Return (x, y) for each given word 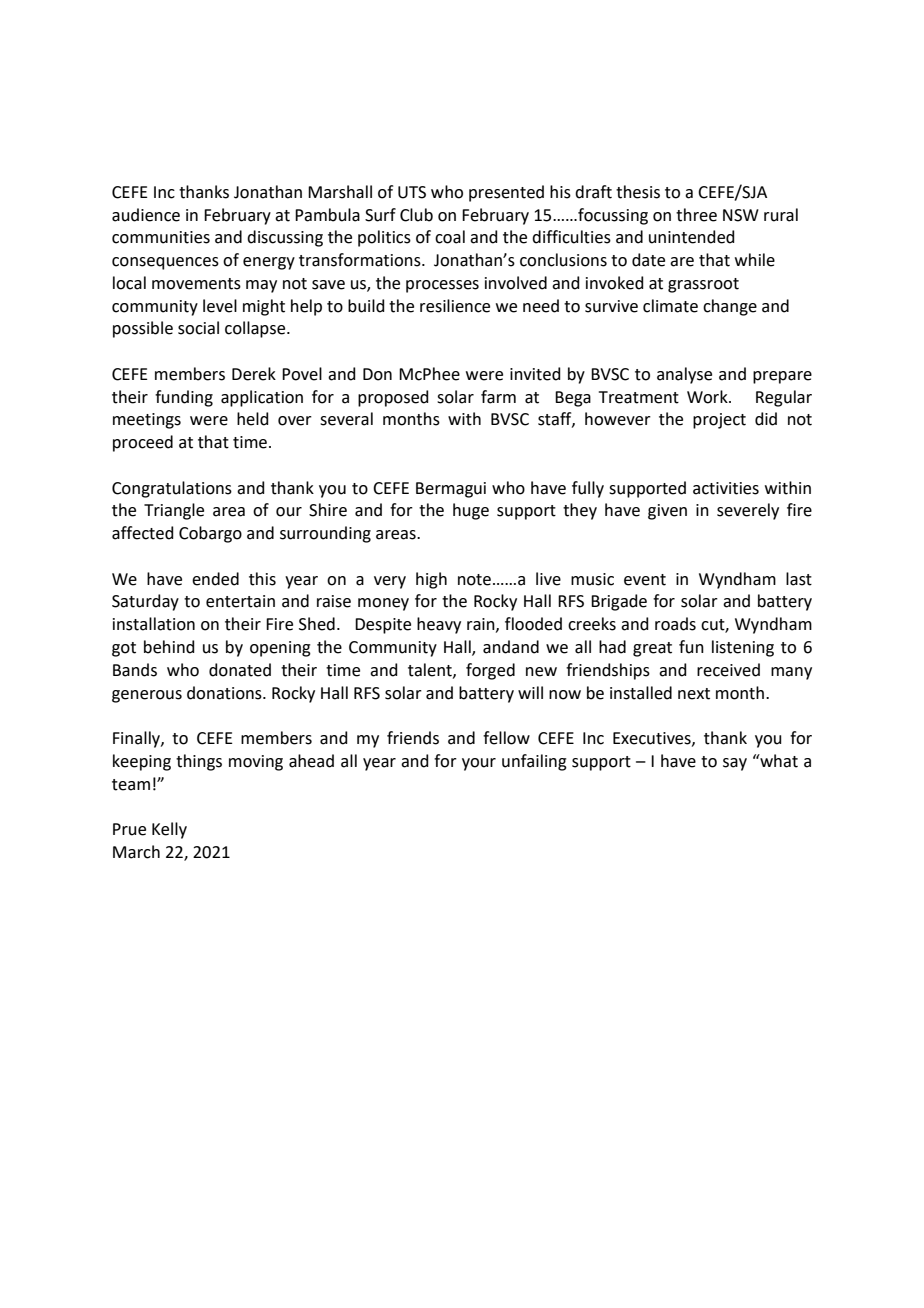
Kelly (169, 830)
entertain (240, 601)
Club (416, 215)
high (431, 580)
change (730, 307)
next (694, 694)
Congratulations (172, 489)
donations (225, 693)
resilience (455, 306)
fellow (506, 738)
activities (726, 488)
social (198, 328)
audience (146, 215)
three (696, 215)
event (645, 580)
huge (471, 511)
